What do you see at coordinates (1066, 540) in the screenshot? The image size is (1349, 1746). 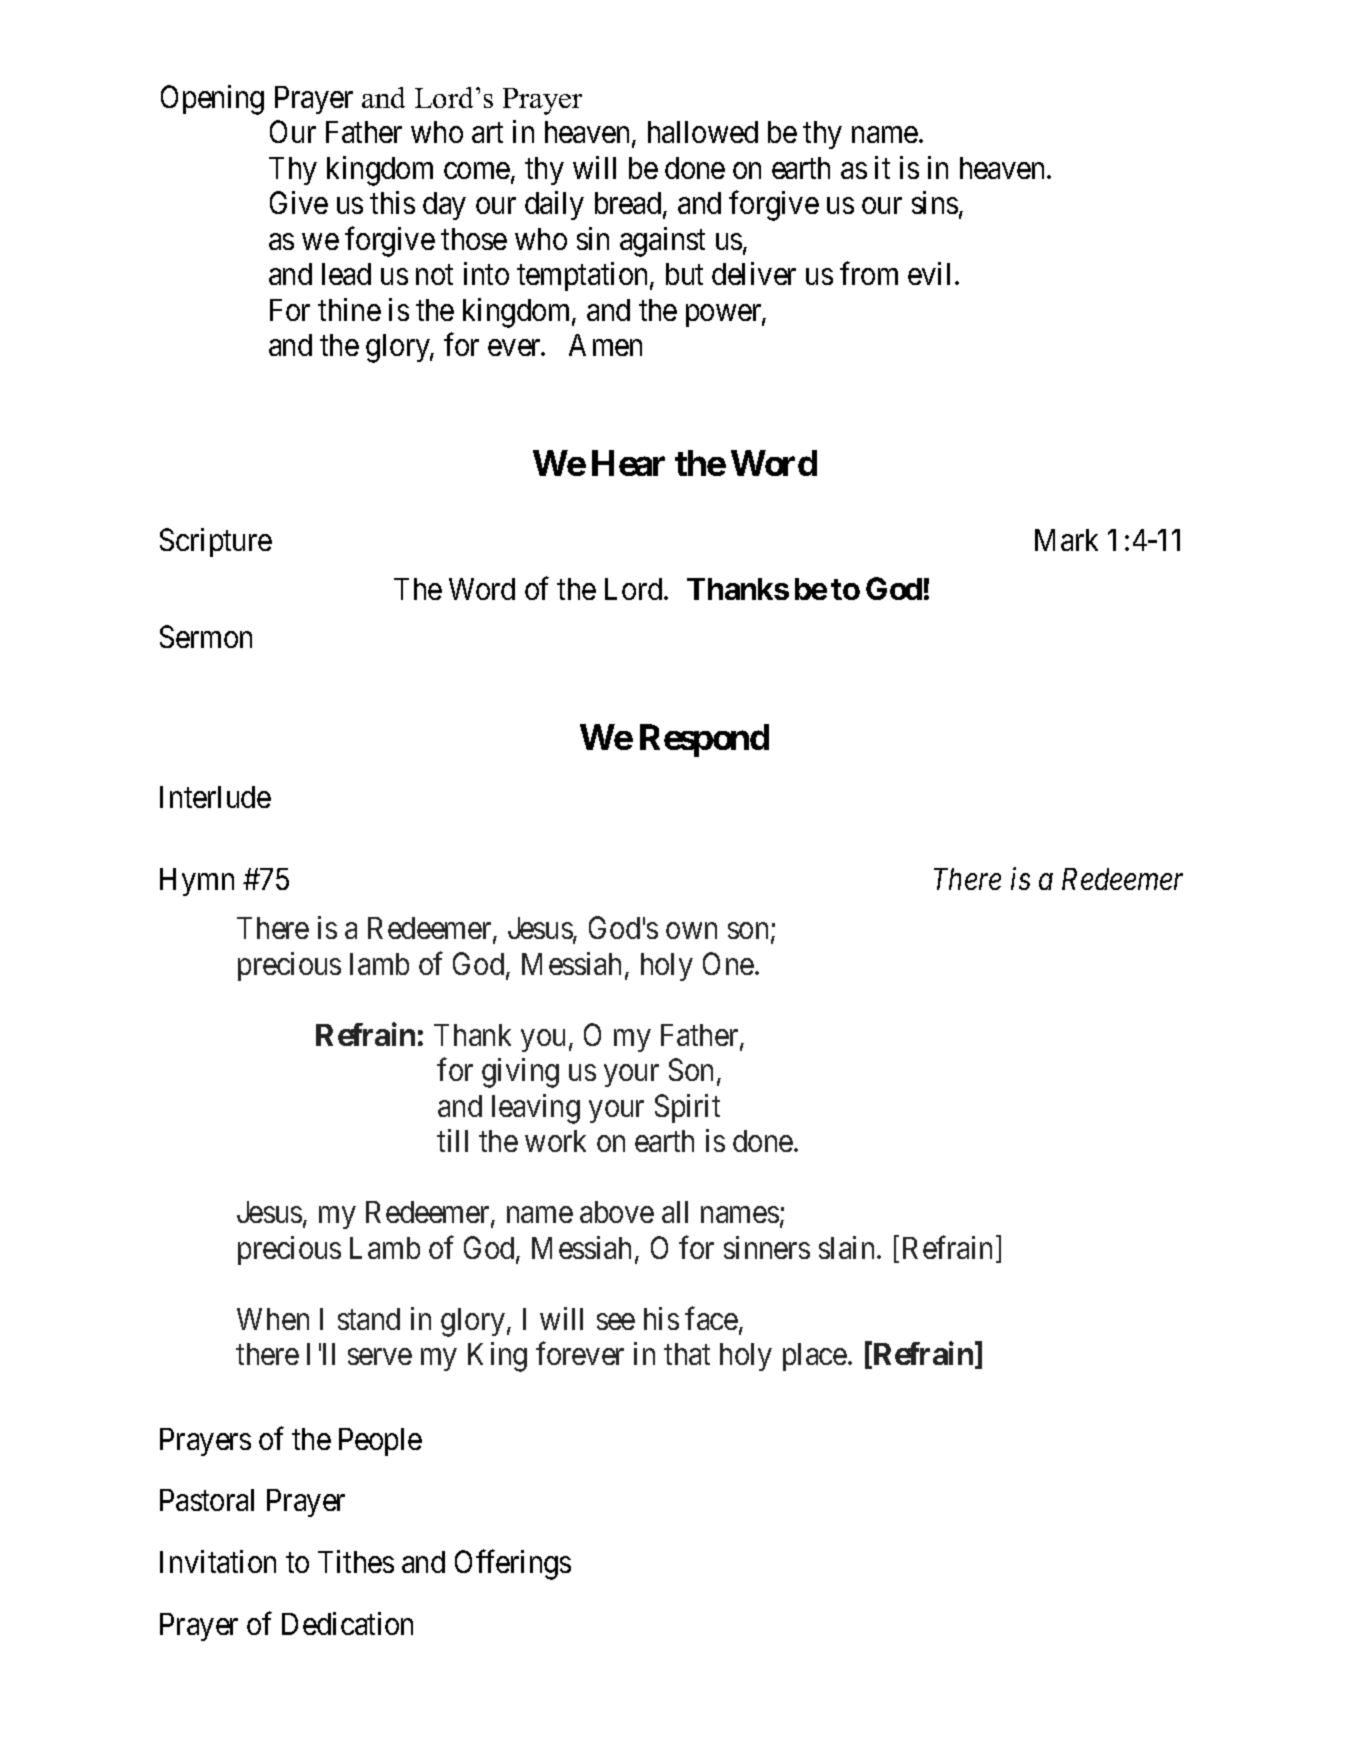 I see `Mark` at bounding box center [1066, 540].
